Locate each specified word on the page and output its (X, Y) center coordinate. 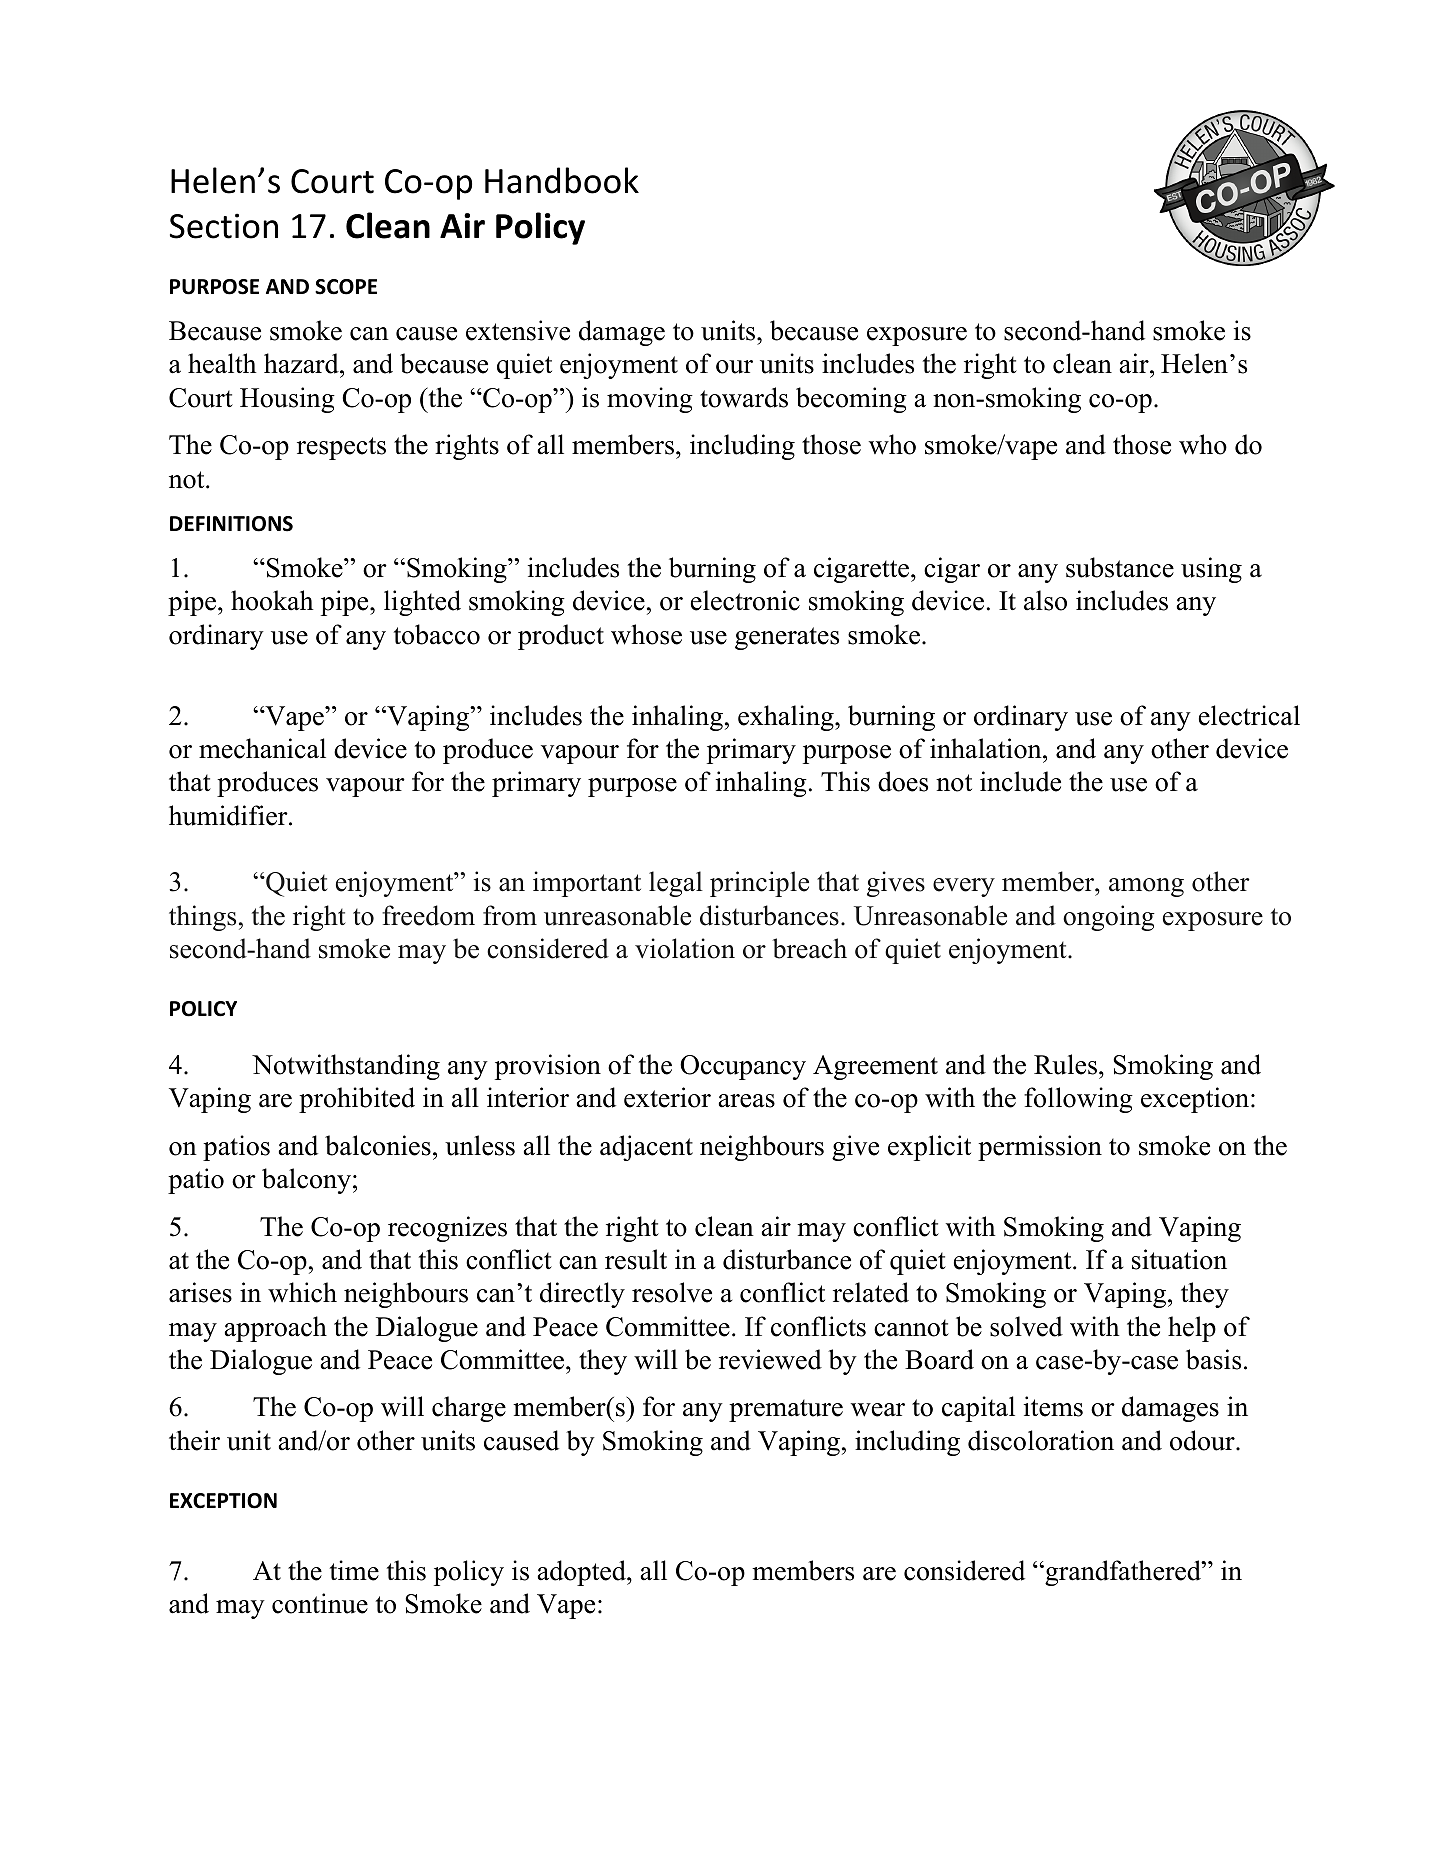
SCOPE (346, 287)
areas (747, 1101)
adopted (583, 1573)
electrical (1249, 715)
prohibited (357, 1100)
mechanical (262, 748)
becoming (851, 400)
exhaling (787, 718)
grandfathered (1122, 1573)
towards (744, 397)
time (354, 1570)
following (1078, 1100)
